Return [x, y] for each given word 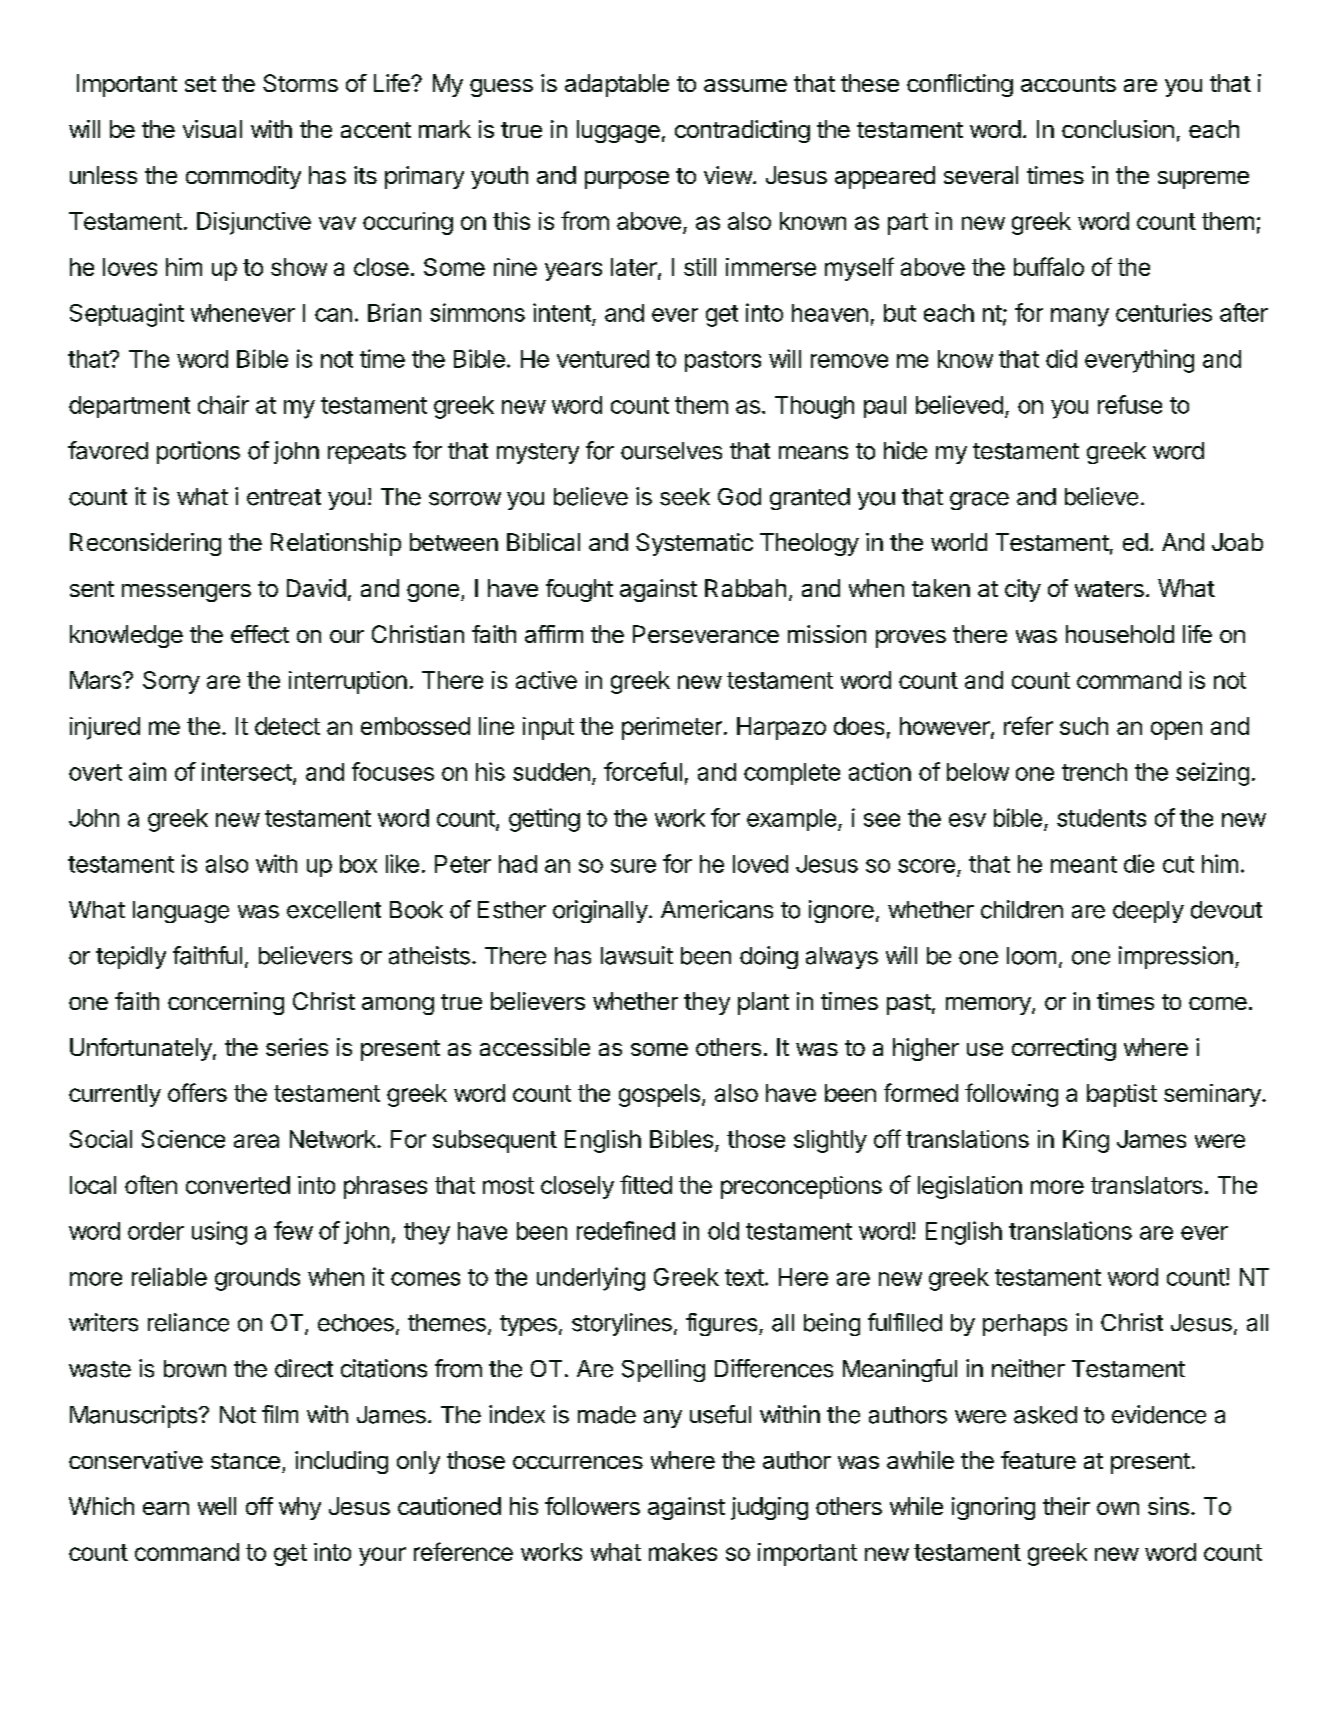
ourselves [671, 451]
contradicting [742, 131]
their [1066, 1506]
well [217, 1506]
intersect [247, 771]
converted [238, 1185]
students [1101, 818]
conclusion [1118, 129]
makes [683, 1552]
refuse [1130, 404]
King [1086, 1141]
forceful [643, 771]
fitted [646, 1184]
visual [212, 129]
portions [198, 452]
